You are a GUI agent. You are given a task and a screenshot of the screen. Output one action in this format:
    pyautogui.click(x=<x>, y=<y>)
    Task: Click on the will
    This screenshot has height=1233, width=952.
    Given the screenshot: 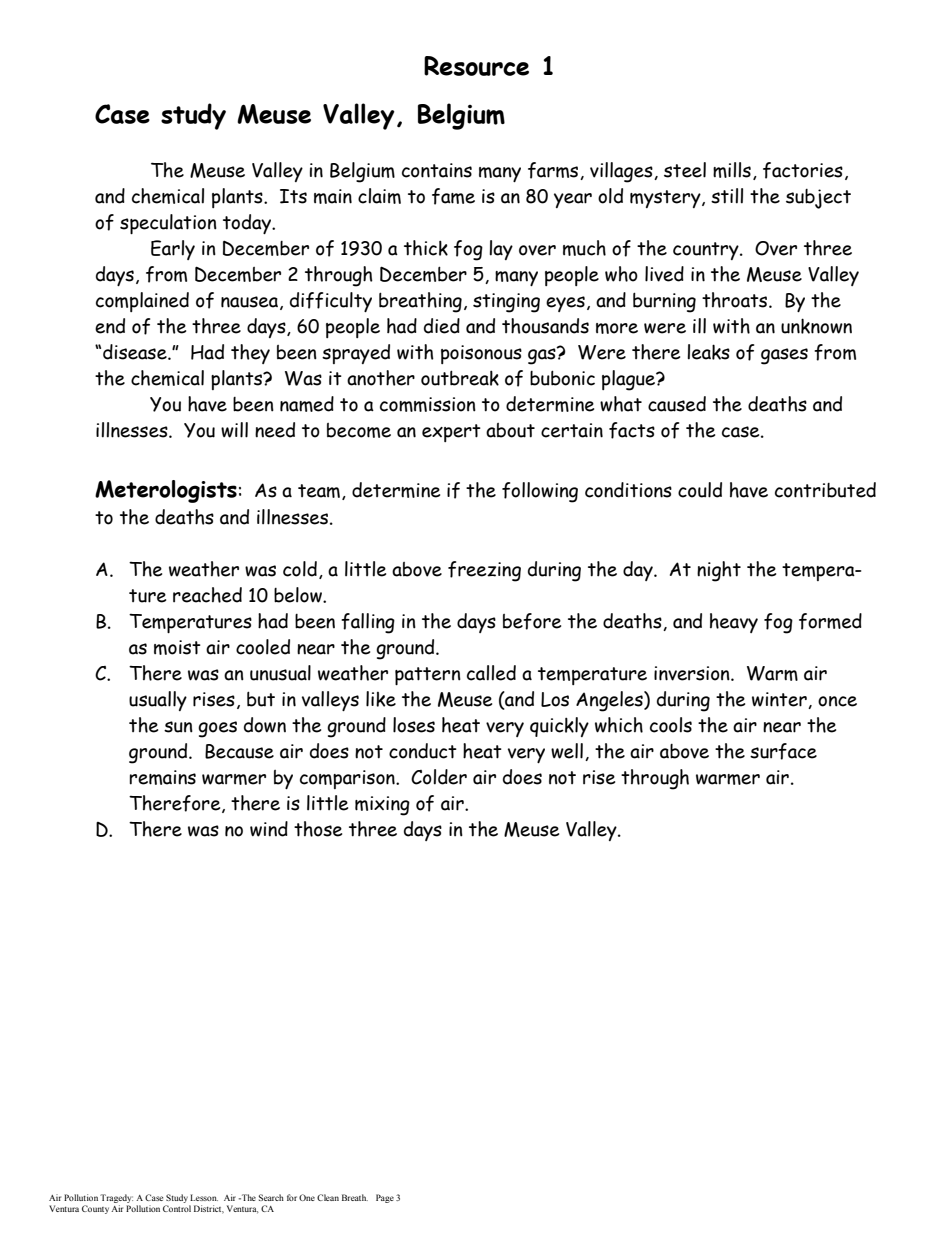 What is the action you would take?
    pyautogui.click(x=234, y=430)
